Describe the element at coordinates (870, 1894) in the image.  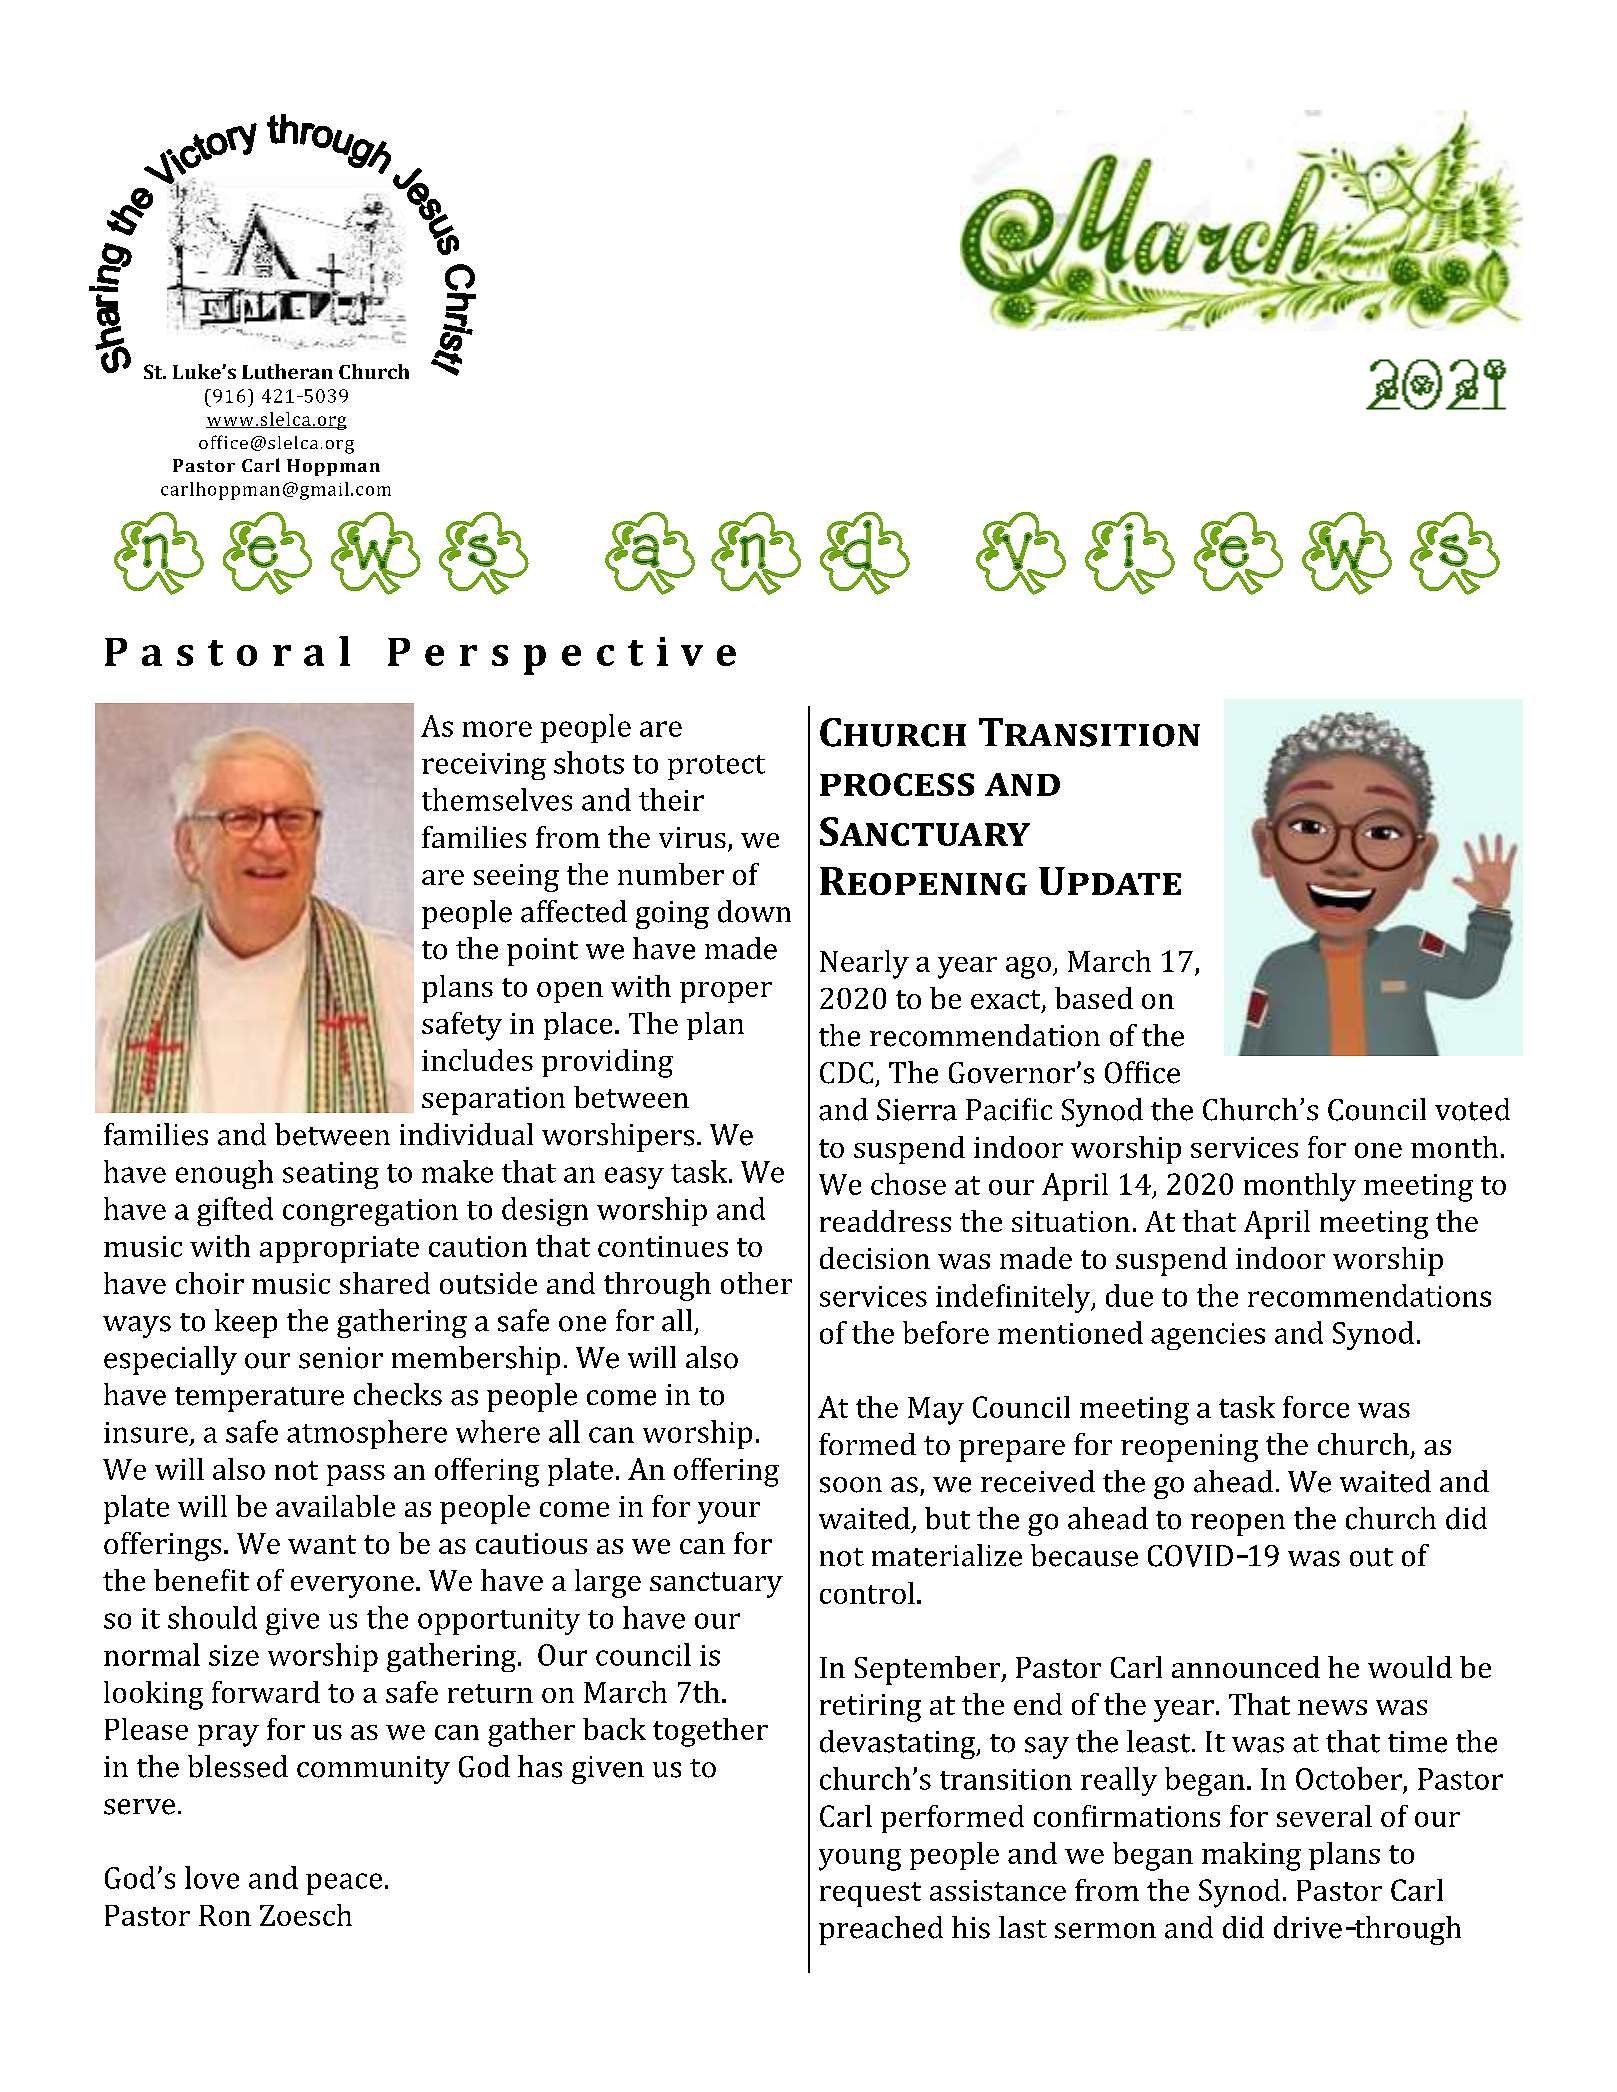
I see `request` at that location.
